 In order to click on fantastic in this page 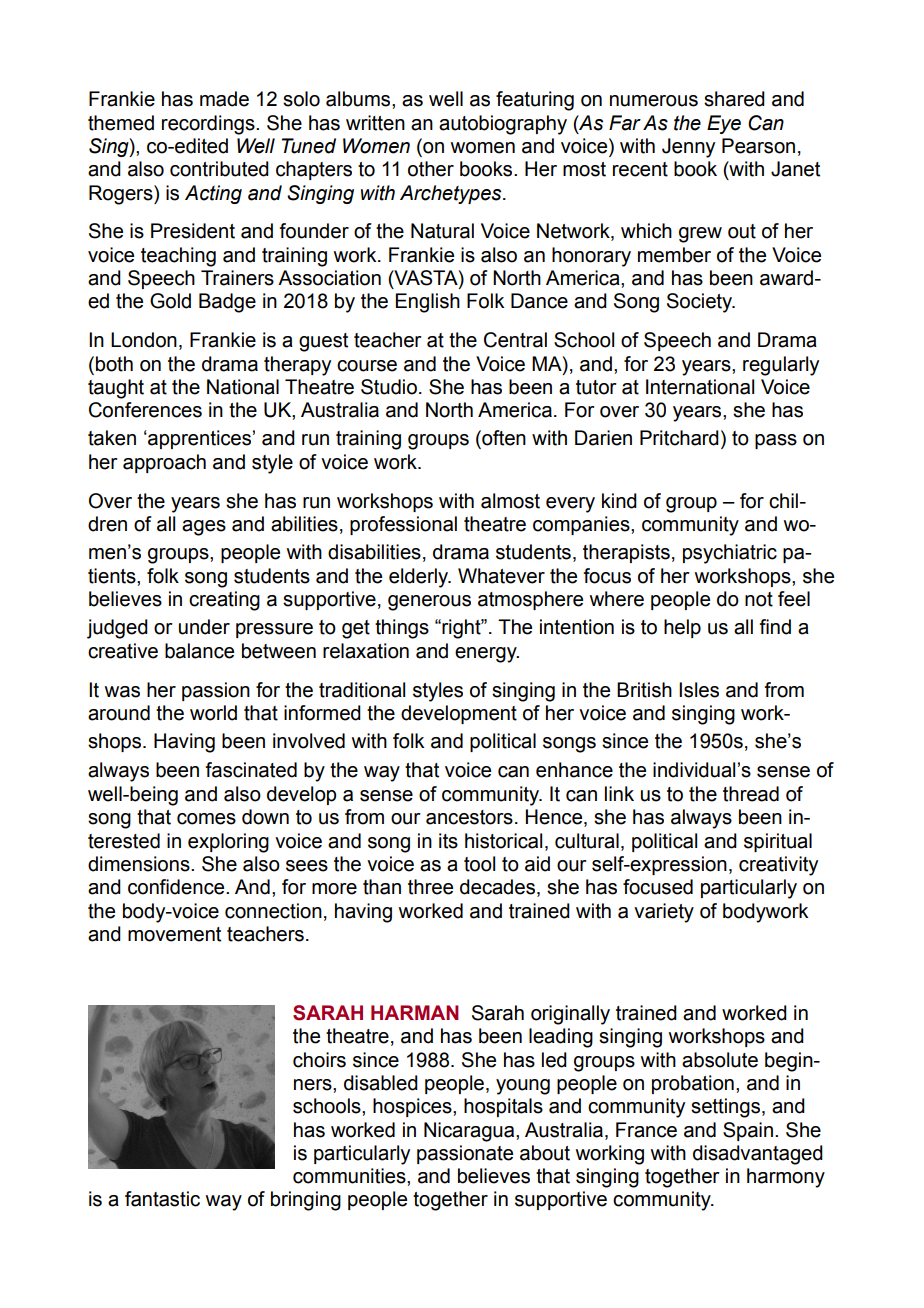, I will do `click(162, 1199)`.
